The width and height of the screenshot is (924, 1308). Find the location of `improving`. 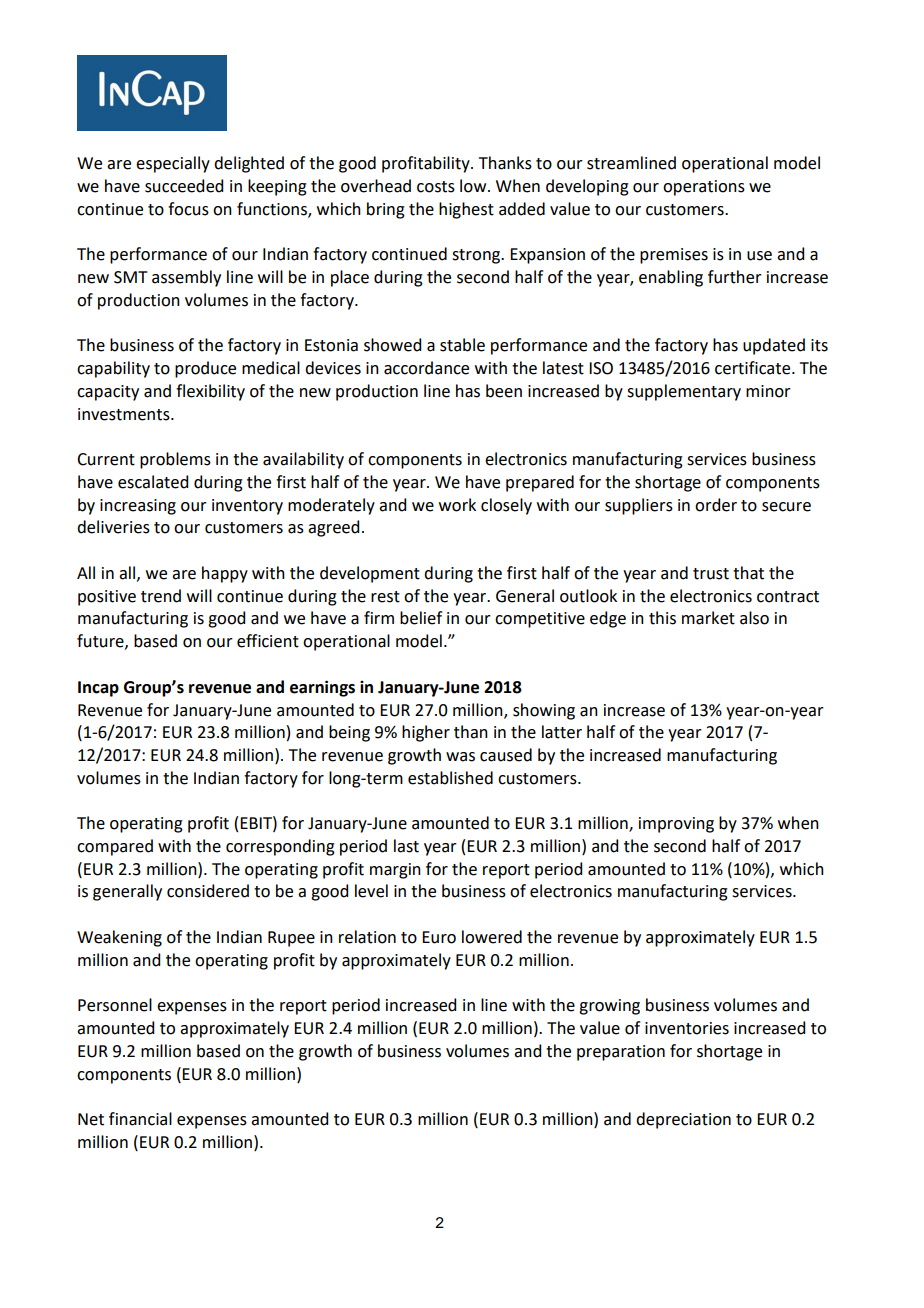

improving is located at coordinates (676, 825).
